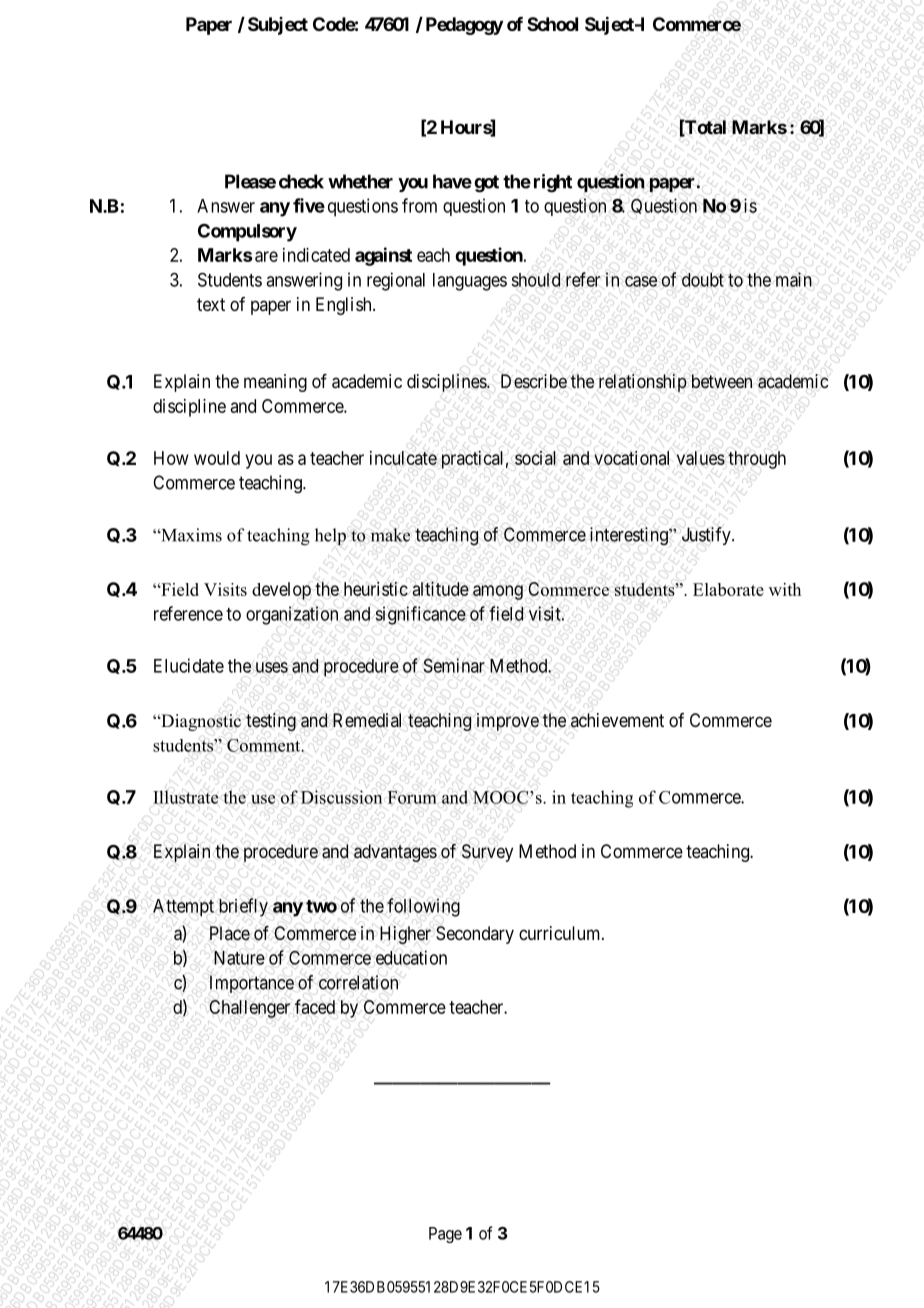 The image size is (924, 1308). I want to click on among, so click(498, 592).
